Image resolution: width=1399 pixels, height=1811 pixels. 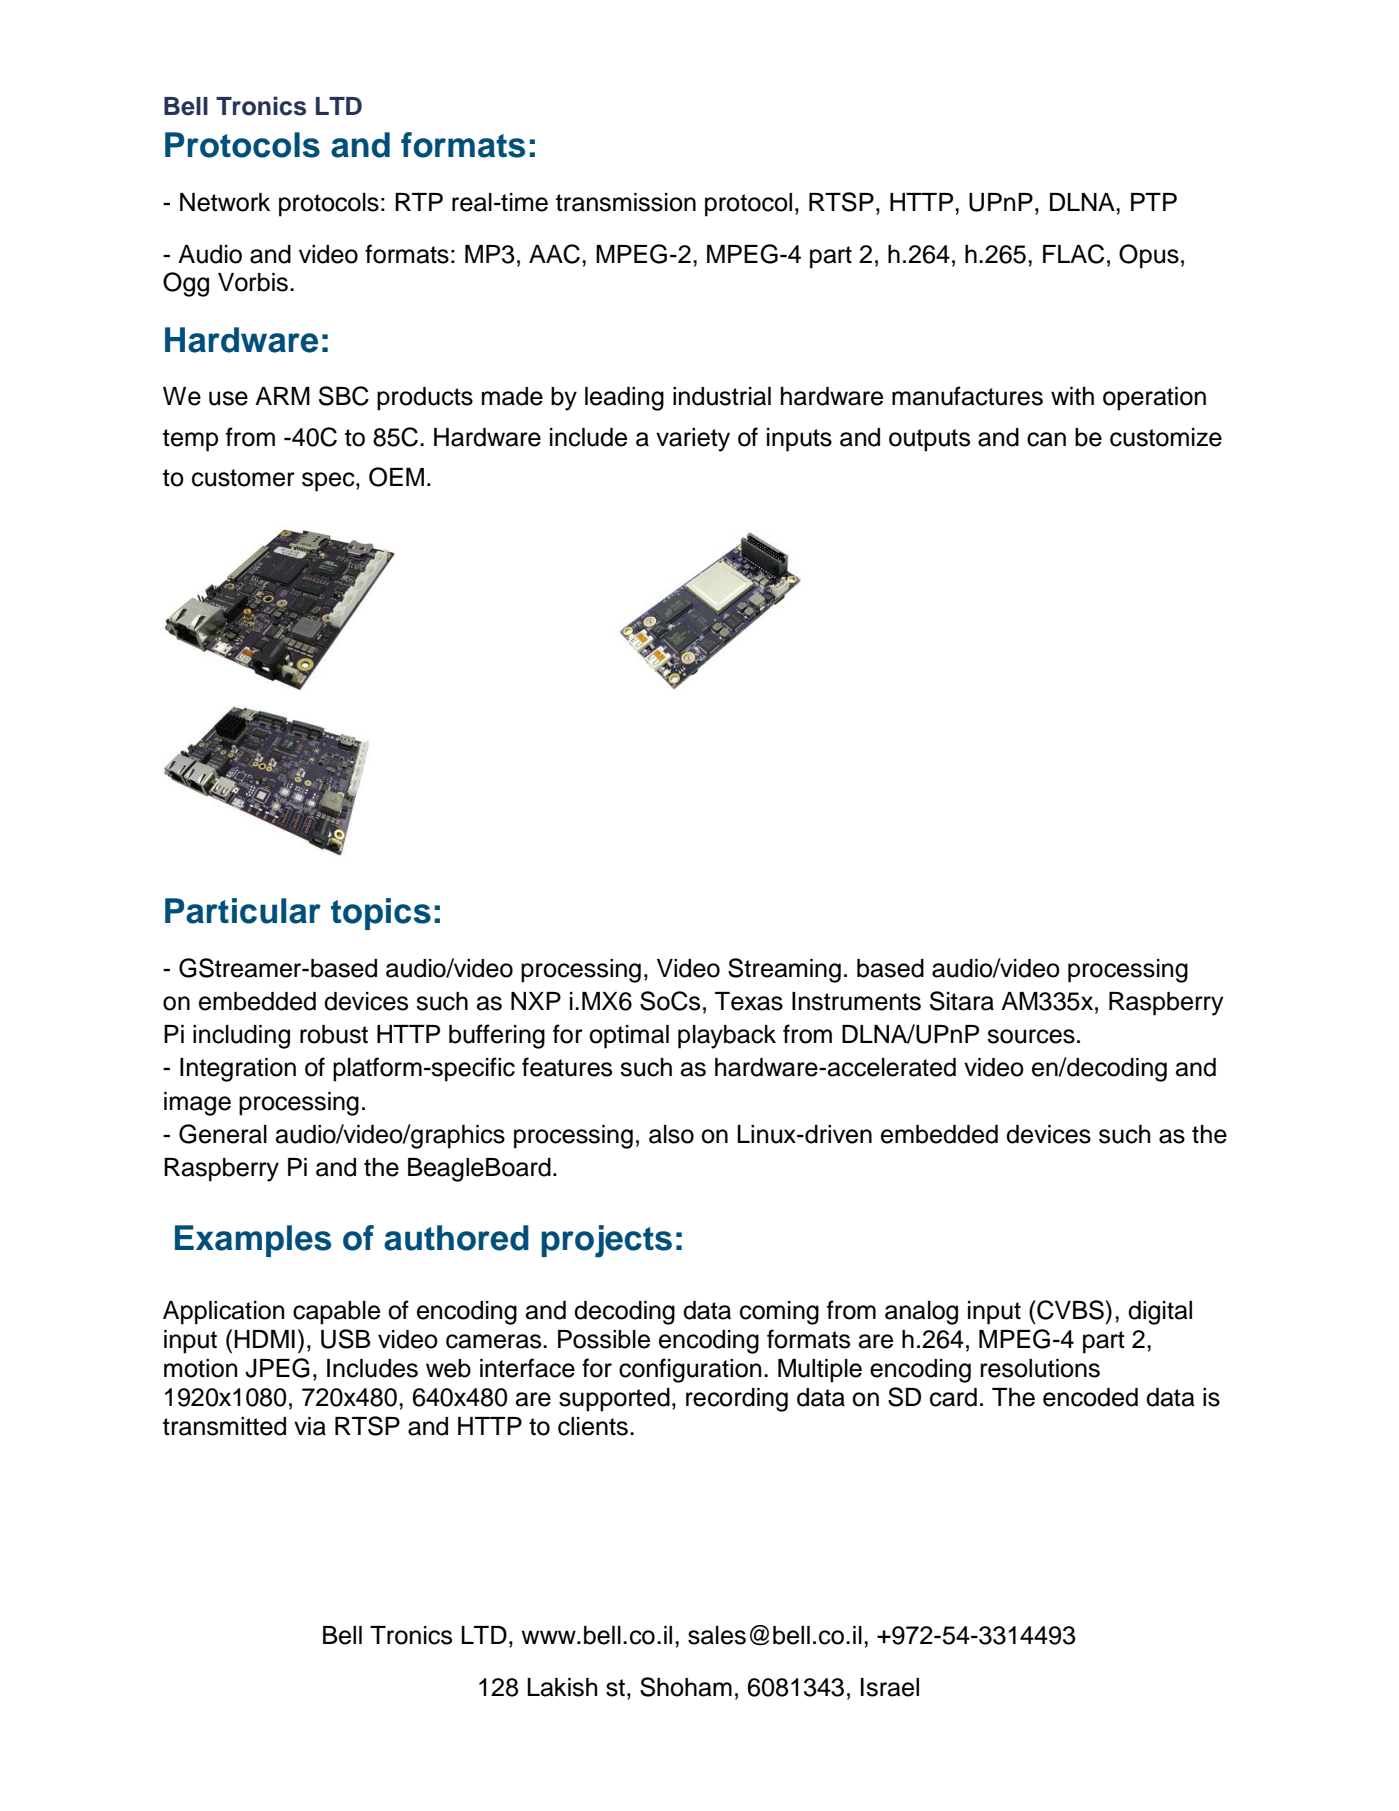 What do you see at coordinates (626, 202) in the screenshot?
I see `transmission` at bounding box center [626, 202].
